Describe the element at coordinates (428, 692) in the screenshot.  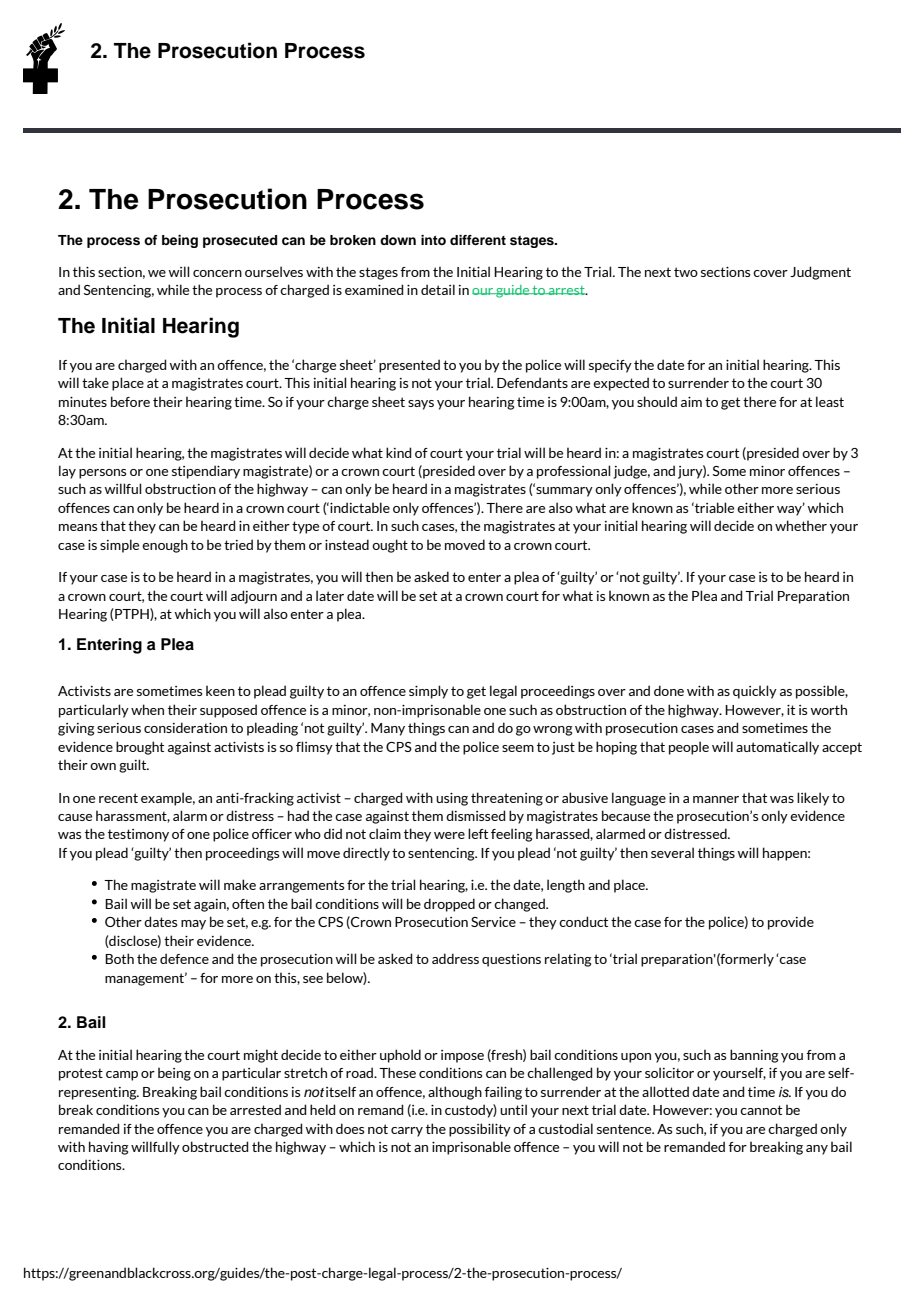
I see `simply` at that location.
